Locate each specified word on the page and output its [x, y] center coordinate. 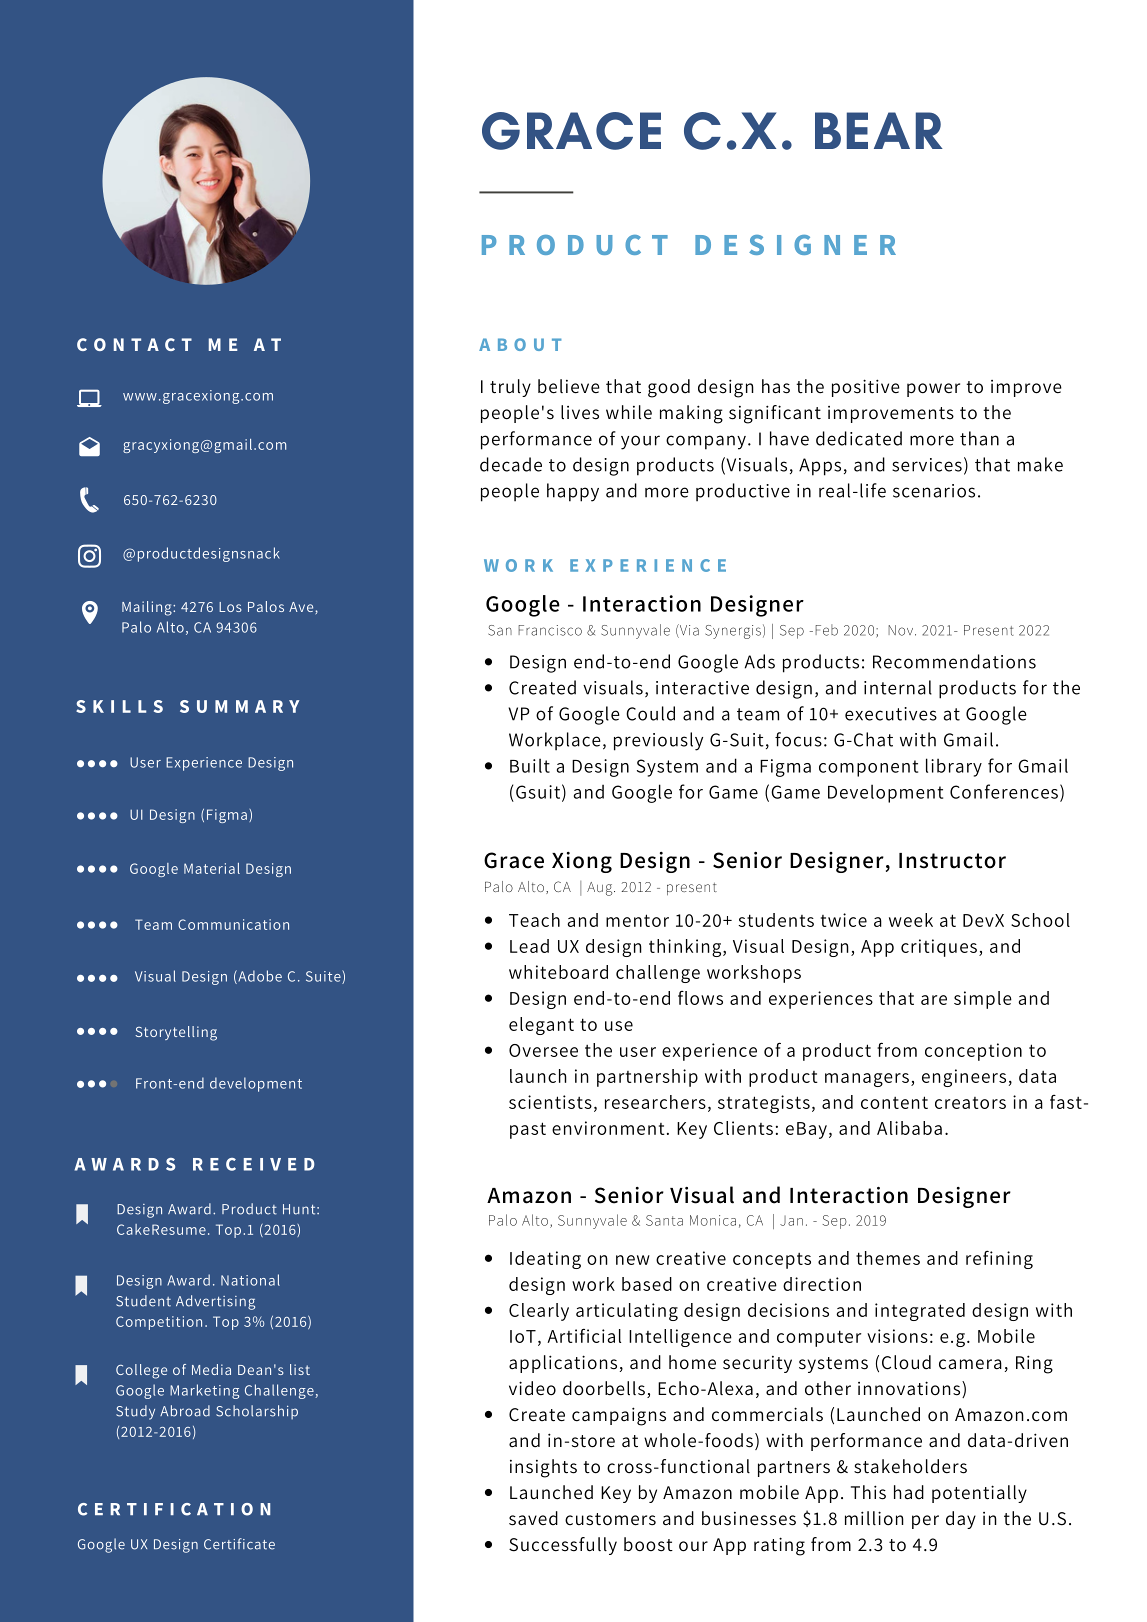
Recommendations [954, 661]
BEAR [879, 130]
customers [610, 1519]
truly [510, 388]
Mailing [148, 608]
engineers [964, 1078]
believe [569, 386]
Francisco [550, 630]
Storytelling [176, 1033]
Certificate [239, 1544]
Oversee [543, 1050]
